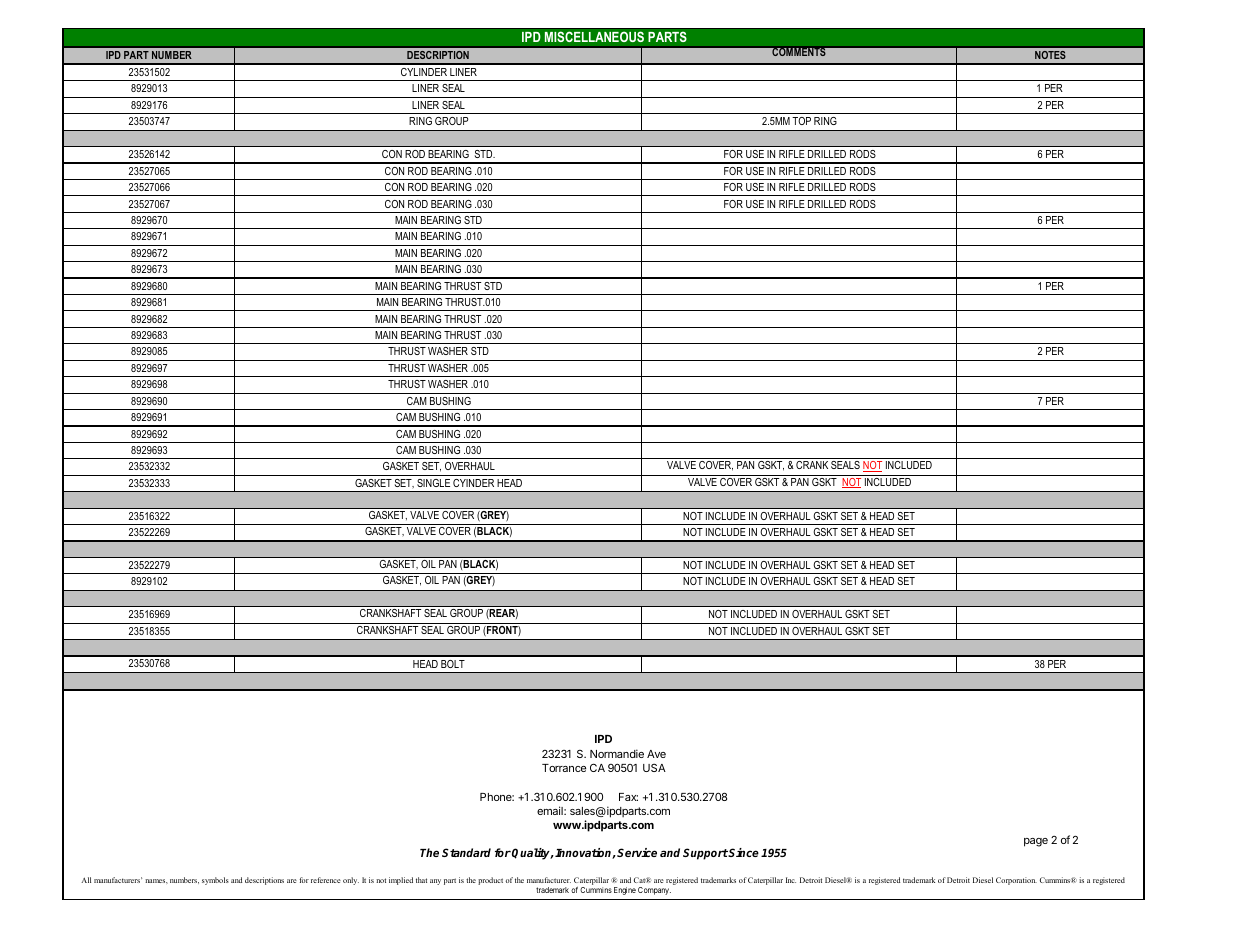  Describe the element at coordinates (215, 881) in the image. I see `symbols` at that location.
